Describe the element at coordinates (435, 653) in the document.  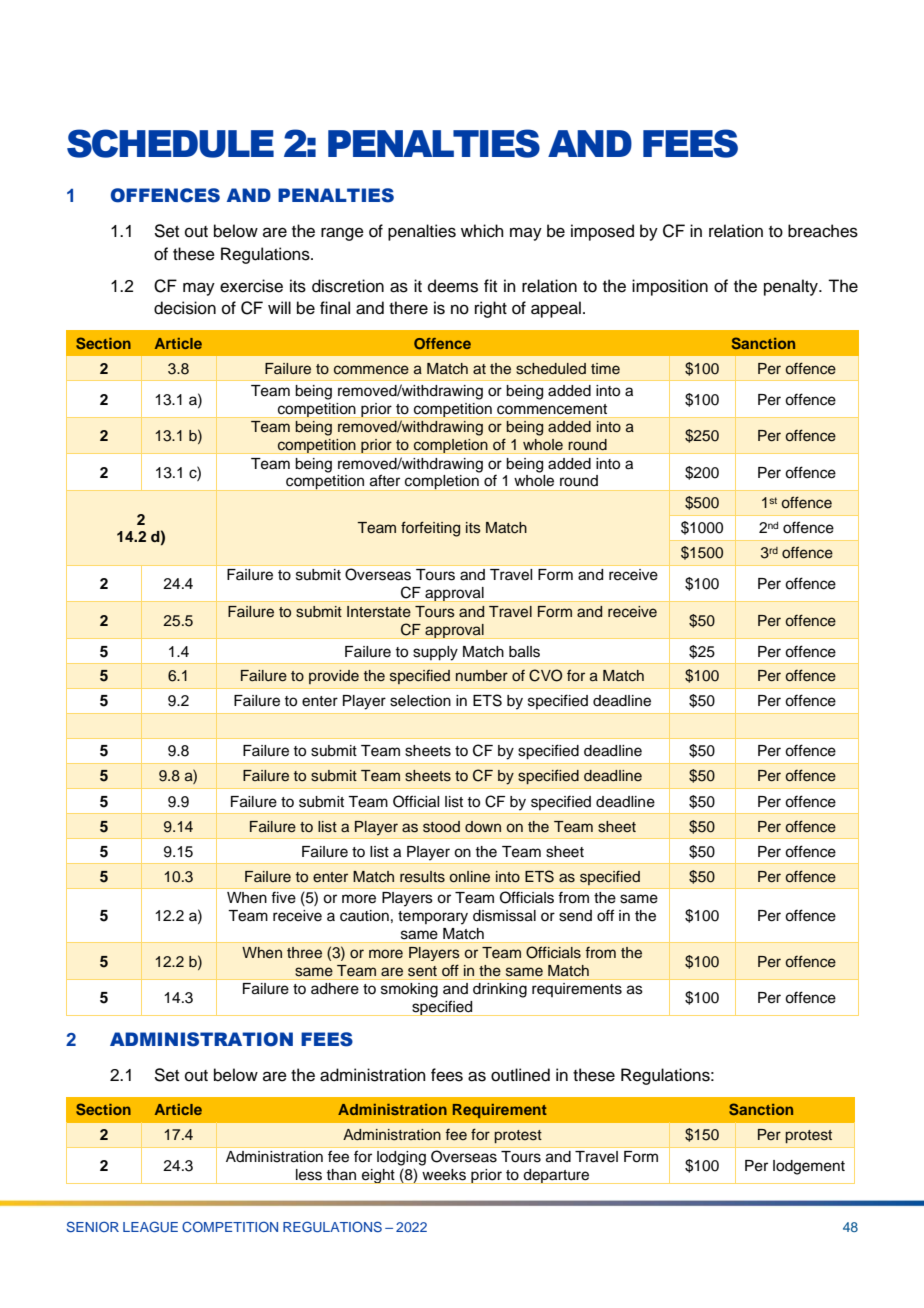
I see `supply` at that location.
